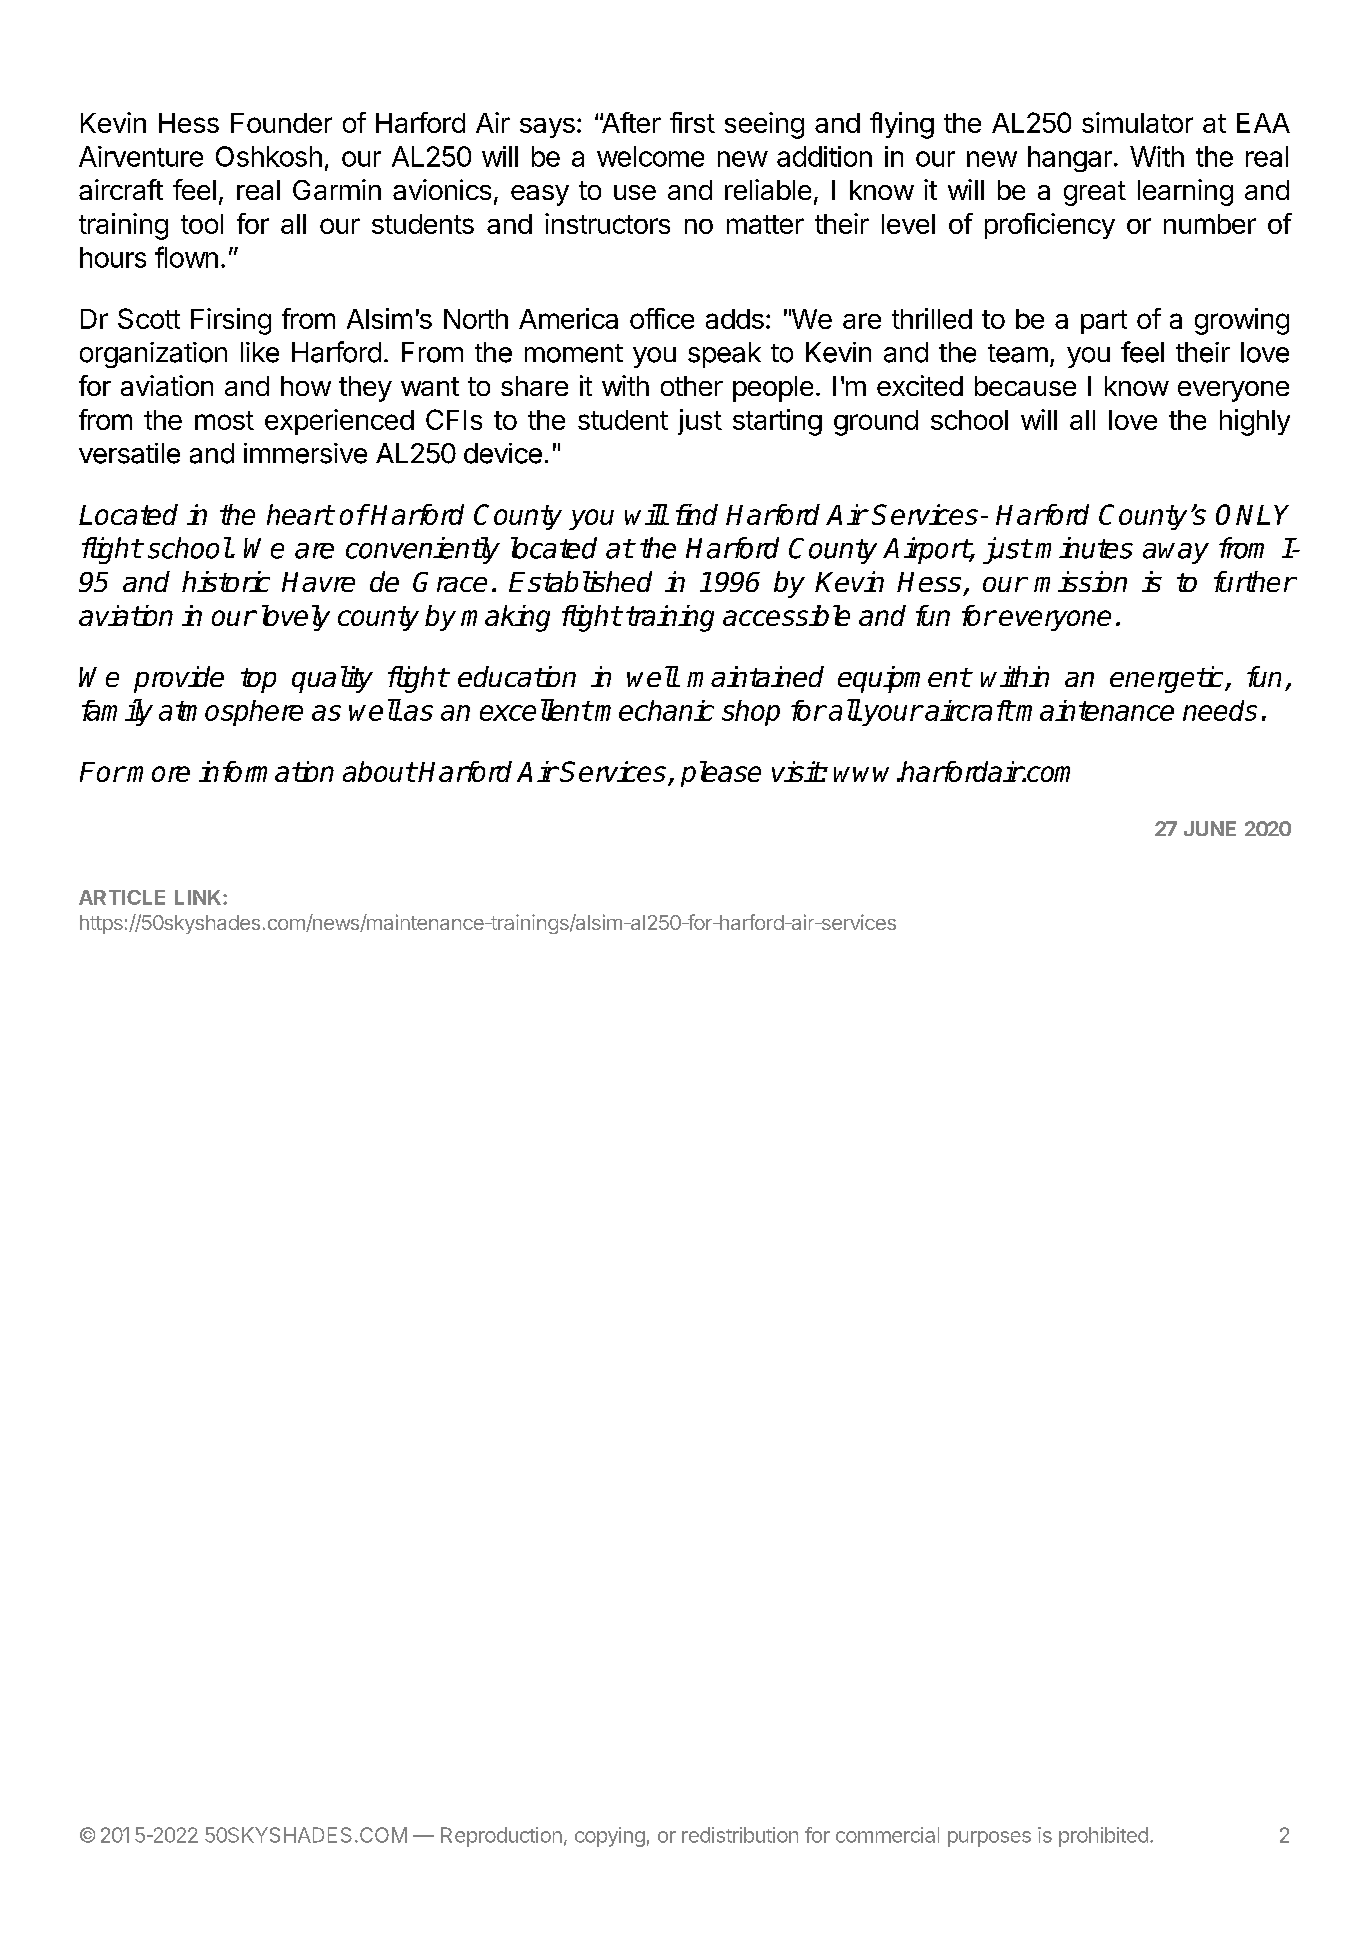  What do you see at coordinates (305, 453) in the document?
I see `immersive` at bounding box center [305, 453].
